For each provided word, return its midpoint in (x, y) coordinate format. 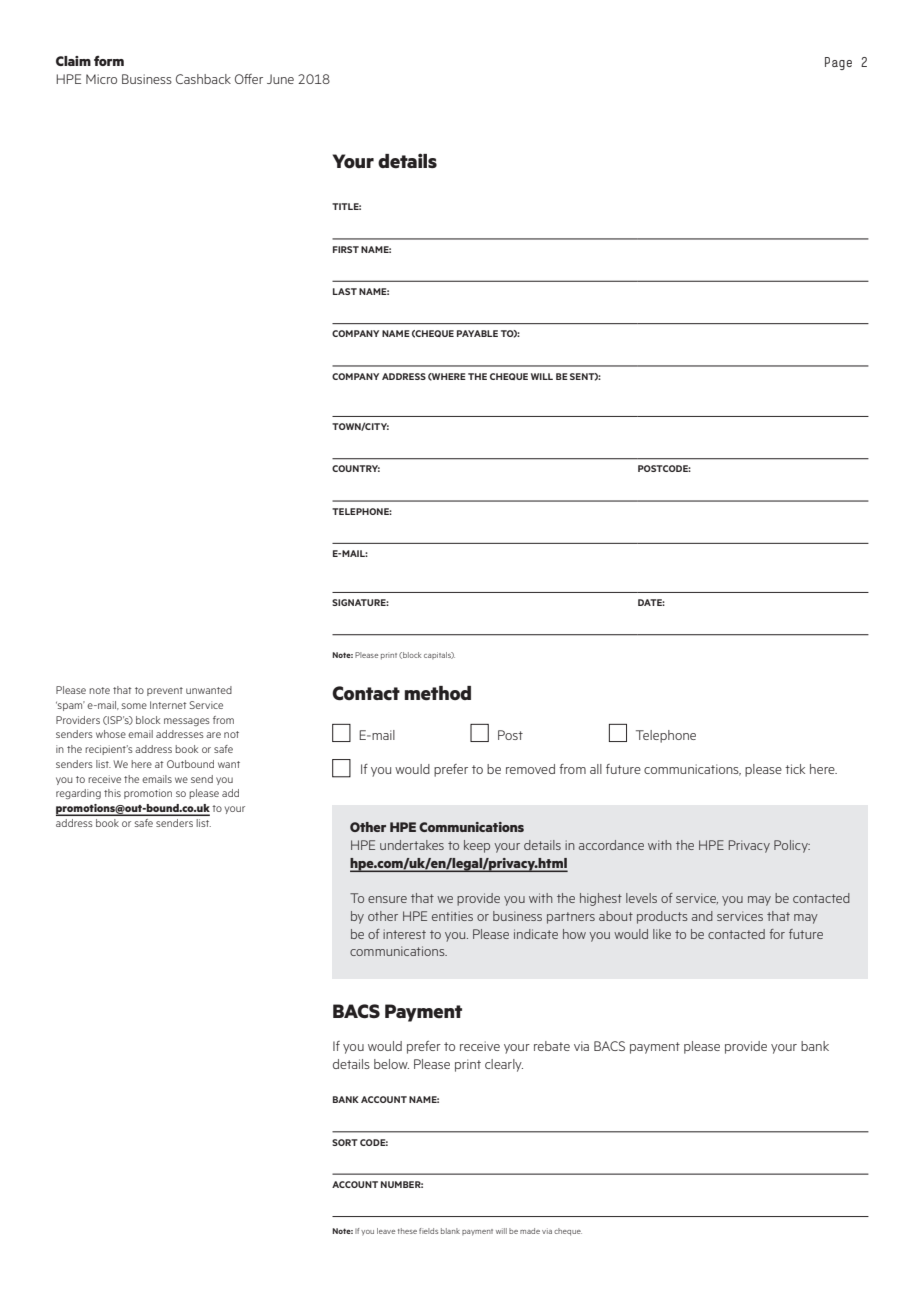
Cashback (203, 79)
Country (356, 468)
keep (477, 846)
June (280, 79)
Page (838, 63)
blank (450, 1231)
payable (477, 333)
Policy (792, 846)
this (112, 793)
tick (795, 769)
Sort (345, 1142)
